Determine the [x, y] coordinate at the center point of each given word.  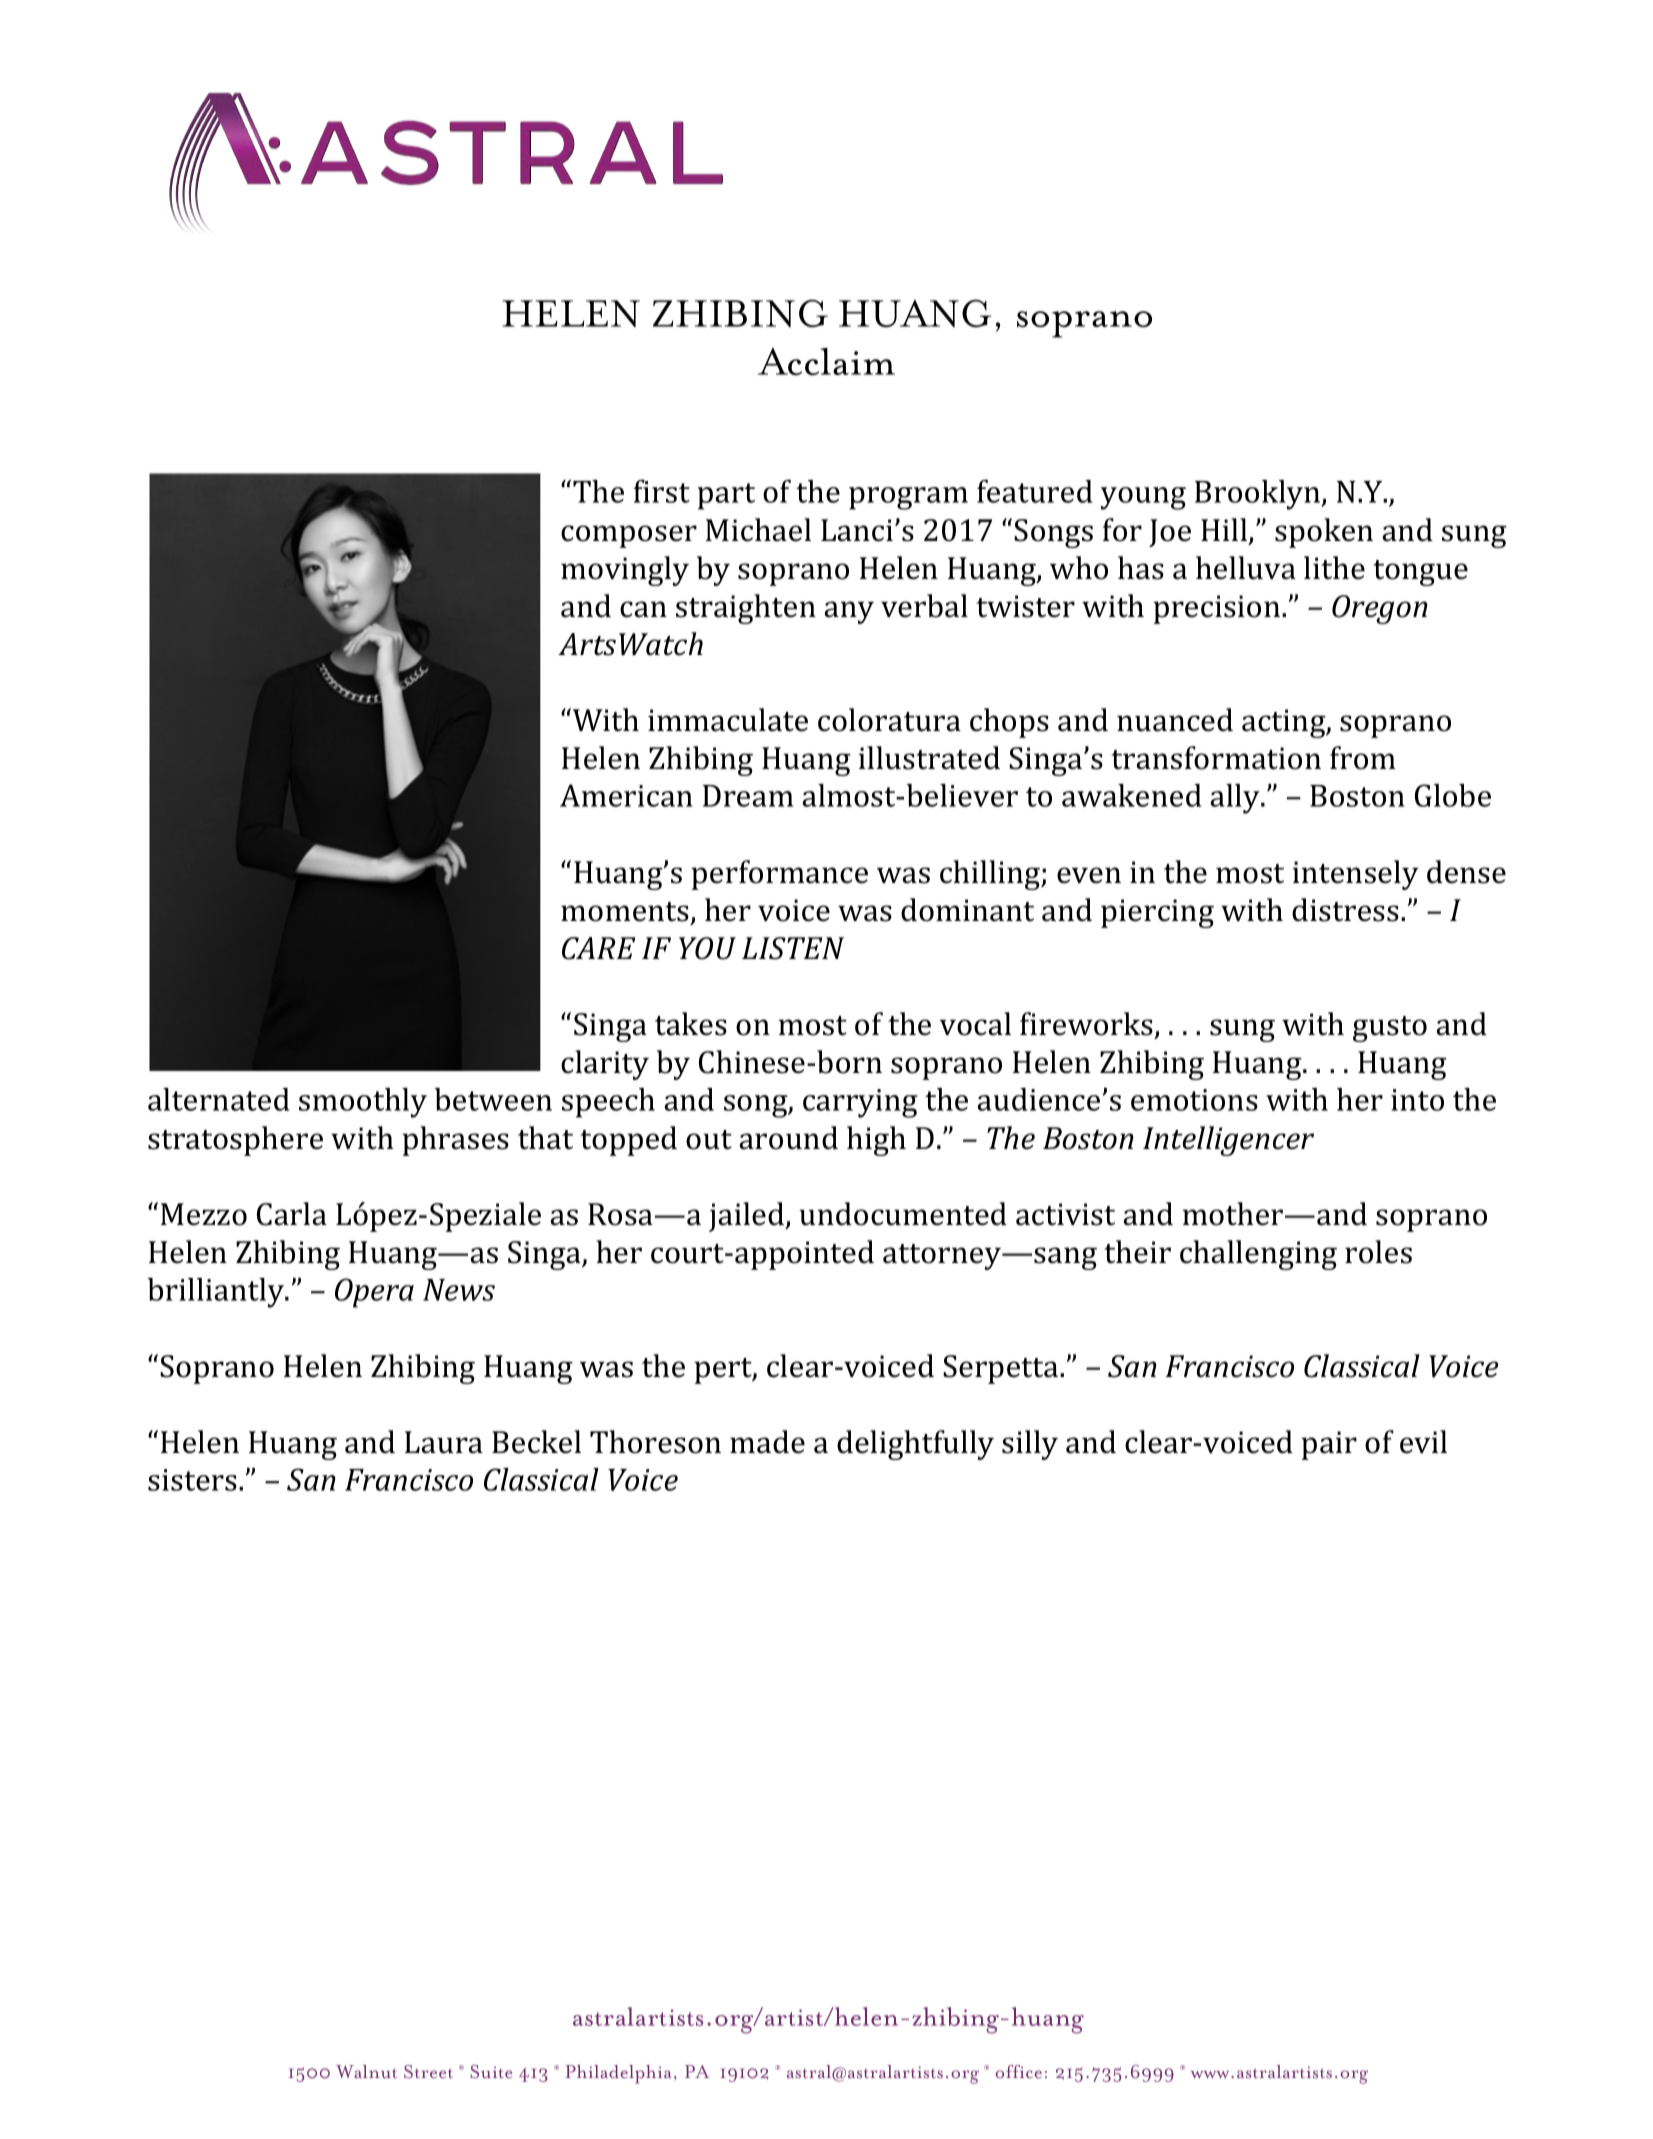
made [767, 1442]
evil [1423, 1442]
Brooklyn [1259, 495]
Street [428, 2072]
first [661, 491]
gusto [1390, 1029]
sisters [192, 1480]
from [1363, 758]
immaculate [728, 720]
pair [1329, 1445]
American [626, 795]
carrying [860, 1103]
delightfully [915, 1445]
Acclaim [826, 362]
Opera [374, 1293]
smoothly [363, 1103]
